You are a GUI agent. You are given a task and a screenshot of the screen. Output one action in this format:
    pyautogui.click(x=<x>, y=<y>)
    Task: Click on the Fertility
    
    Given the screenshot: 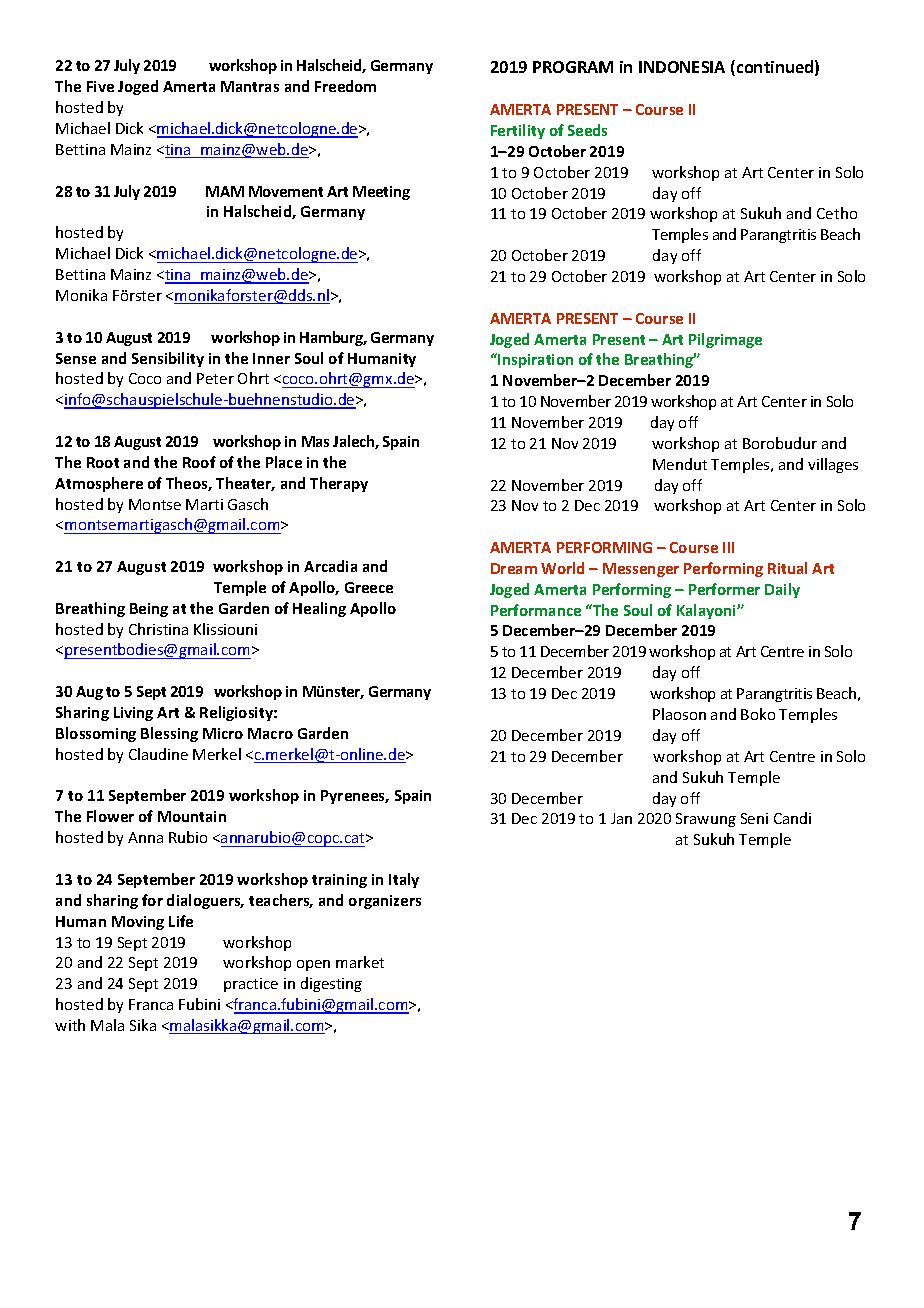 What is the action you would take?
    pyautogui.click(x=518, y=131)
